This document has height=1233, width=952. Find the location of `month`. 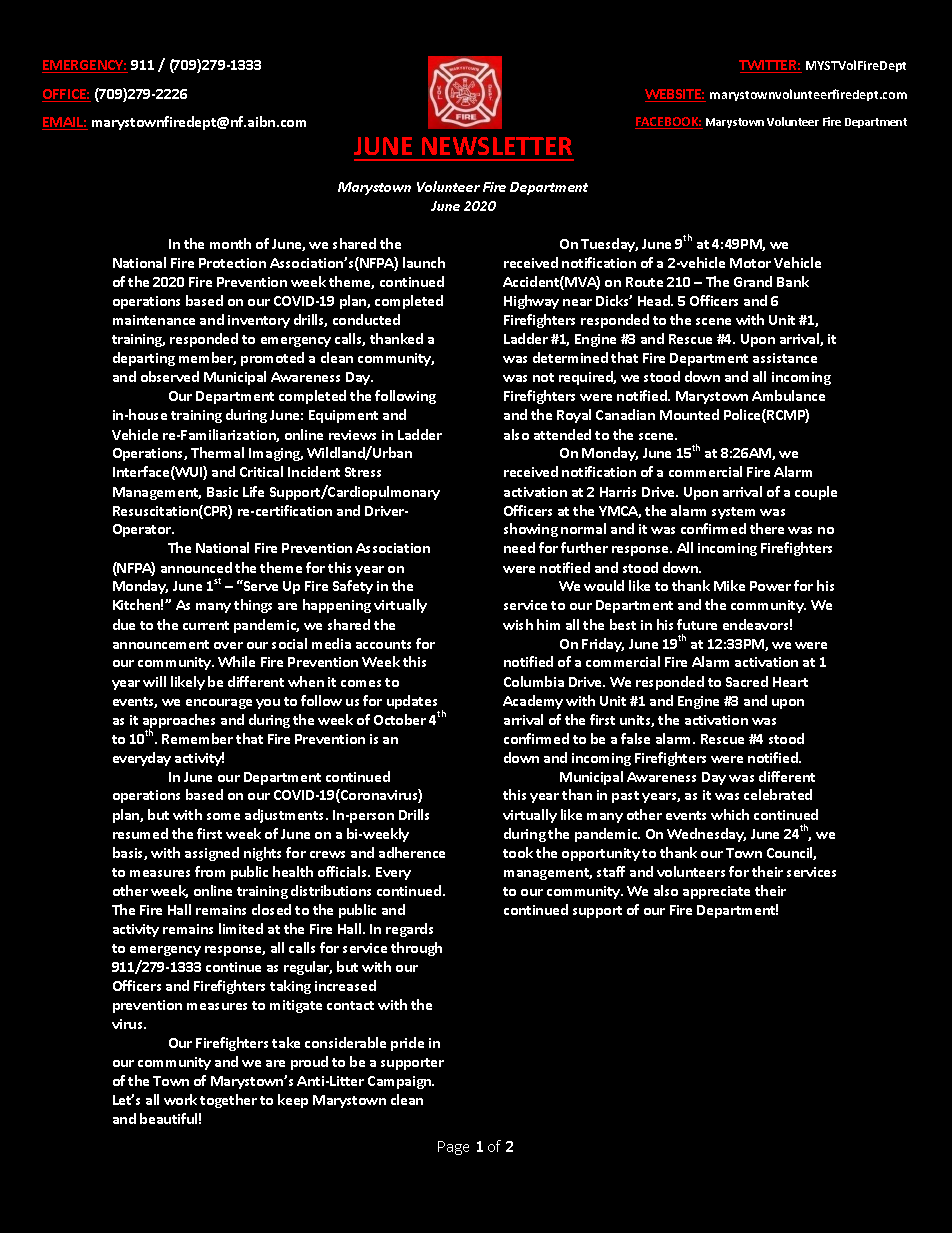

month is located at coordinates (230, 243).
